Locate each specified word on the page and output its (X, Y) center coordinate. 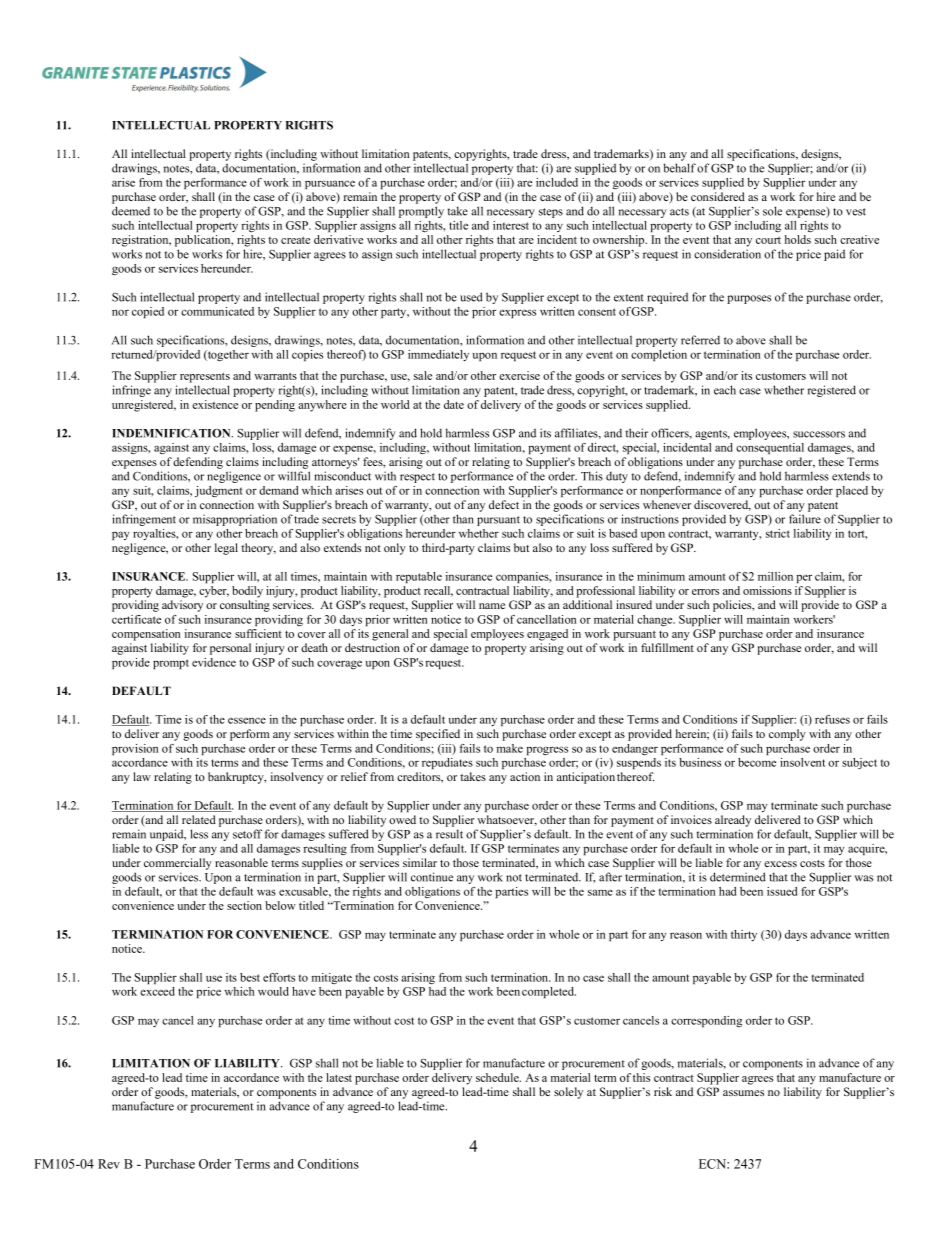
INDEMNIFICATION (172, 433)
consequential (770, 448)
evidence (214, 662)
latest (339, 1077)
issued (782, 891)
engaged (547, 635)
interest (511, 225)
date (454, 404)
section (244, 905)
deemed (131, 211)
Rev (109, 1164)
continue (432, 877)
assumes (743, 1093)
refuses (832, 719)
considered (718, 196)
